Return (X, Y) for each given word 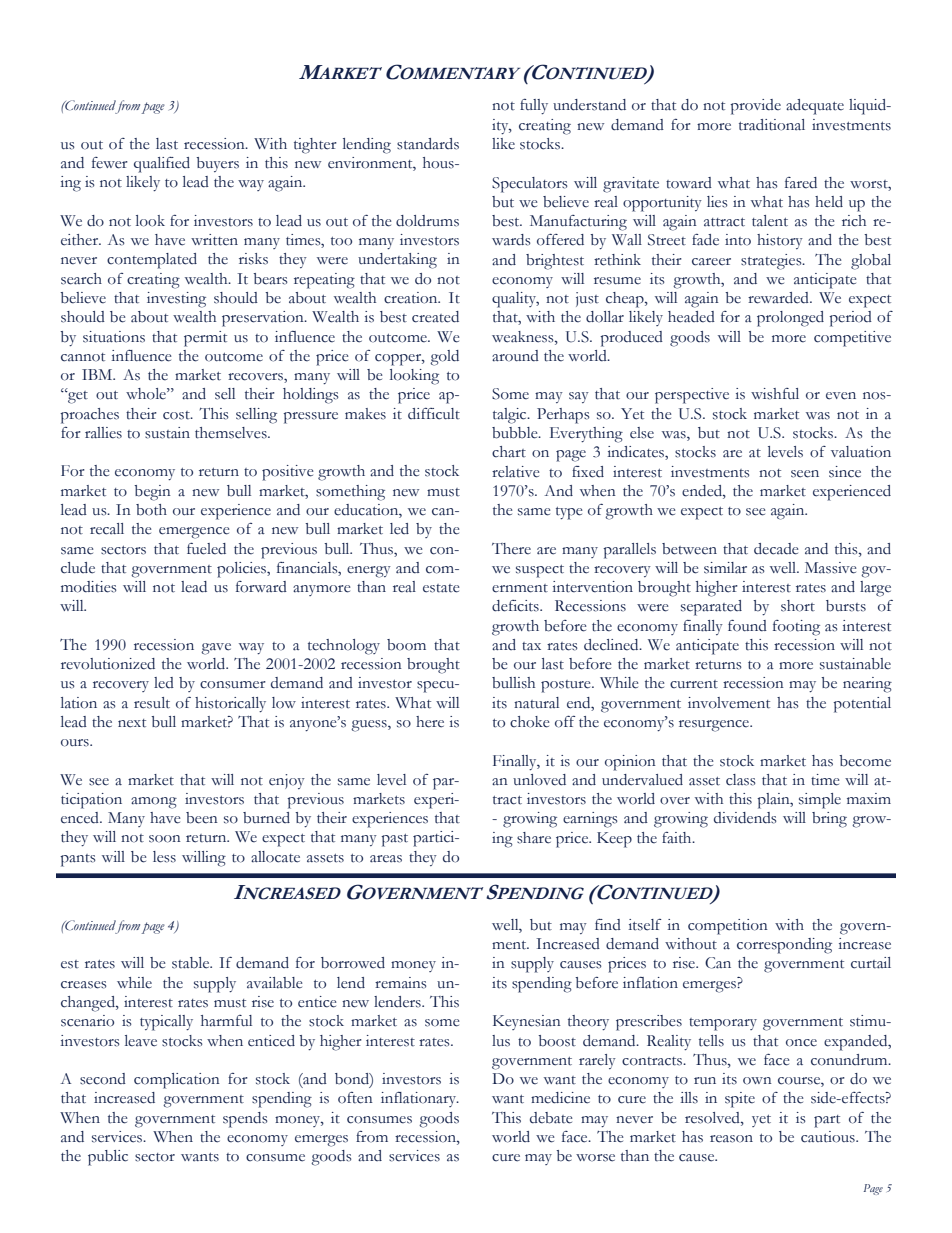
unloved (539, 780)
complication (177, 1081)
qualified (162, 165)
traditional (772, 125)
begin (152, 493)
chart (509, 452)
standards (428, 144)
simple (820, 801)
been (202, 818)
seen (805, 474)
